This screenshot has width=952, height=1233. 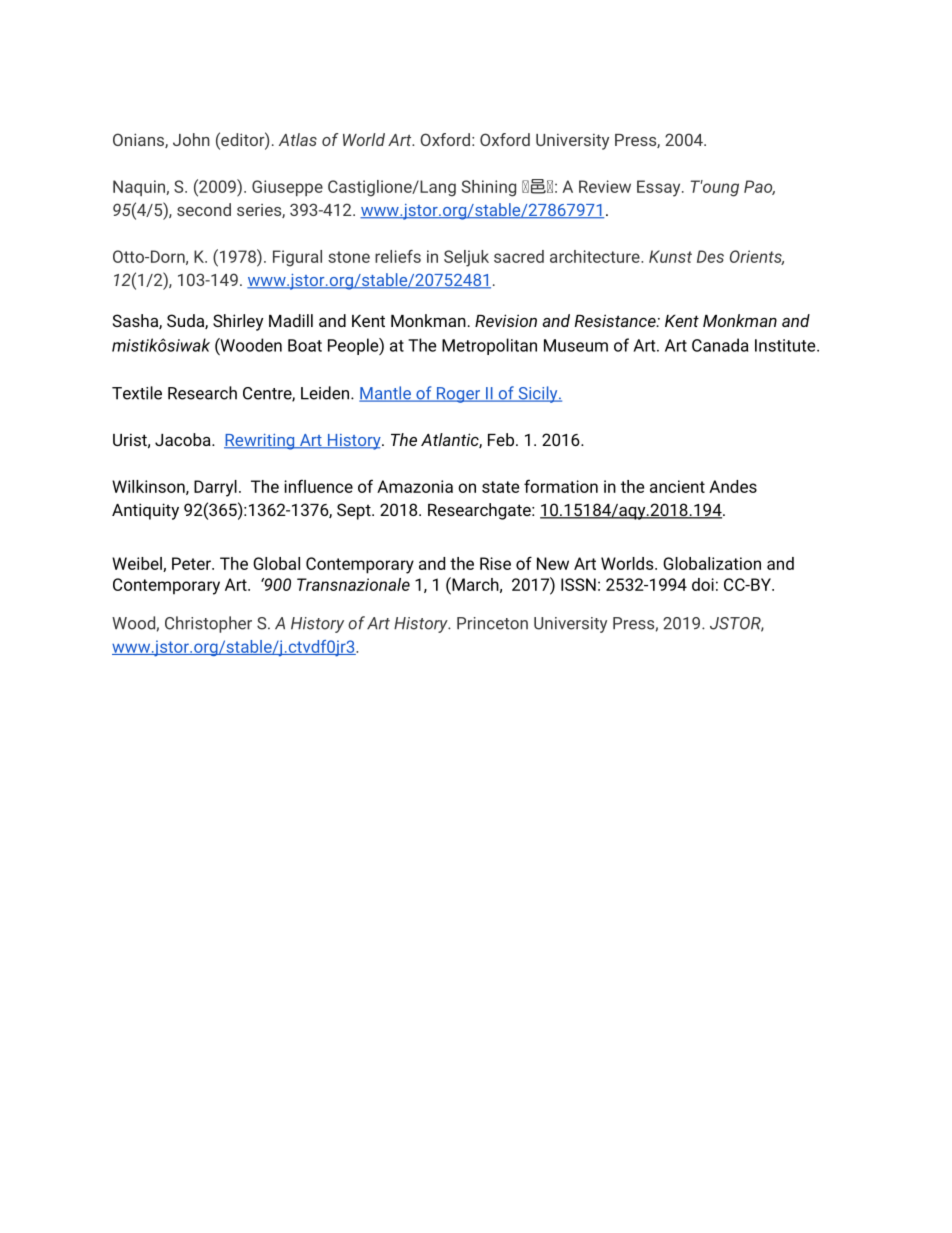 What do you see at coordinates (501, 439) in the screenshot?
I see `Feb` at bounding box center [501, 439].
